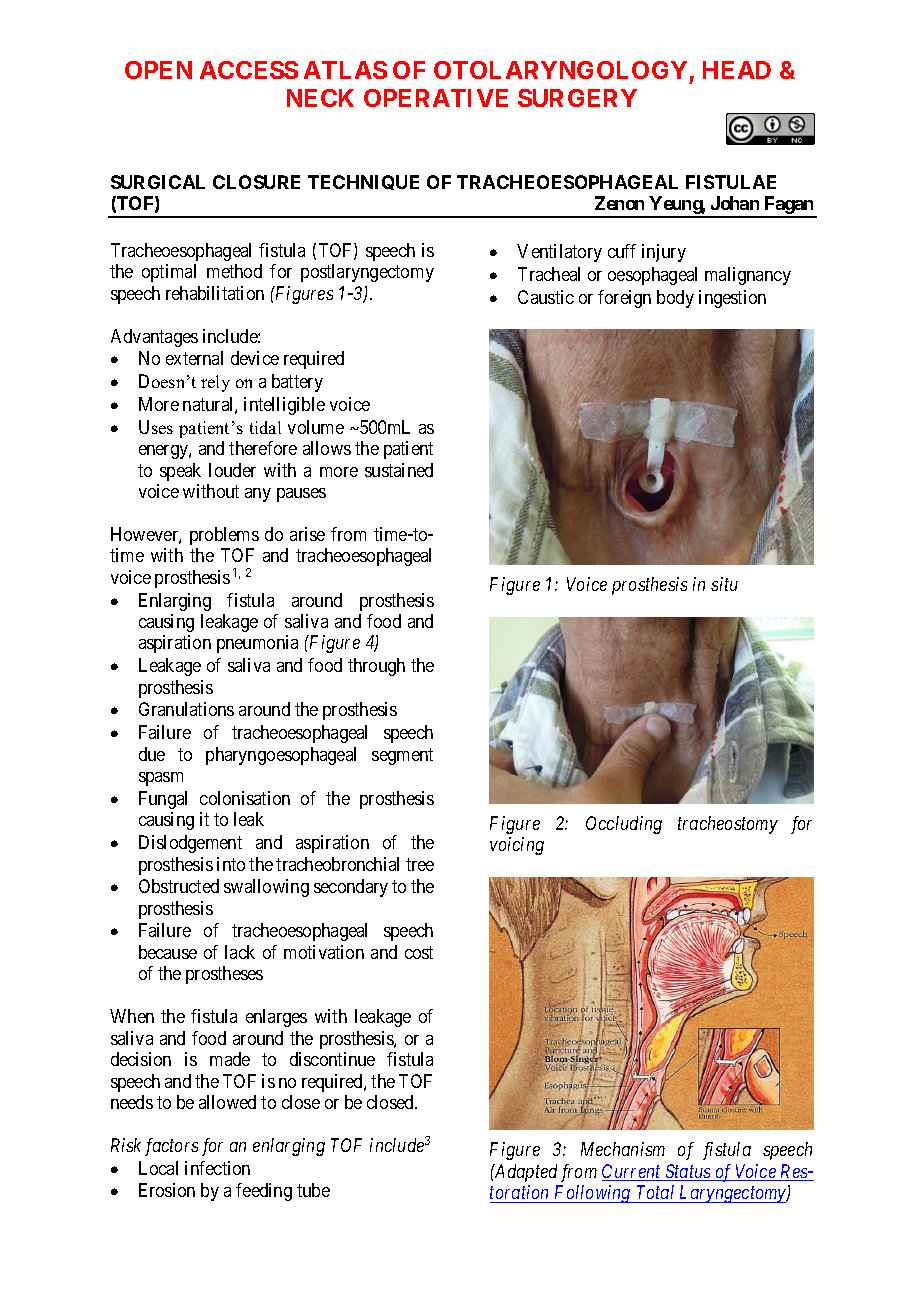 This document has width=924, height=1308. What do you see at coordinates (737, 70) in the document?
I see `HEAD` at bounding box center [737, 70].
